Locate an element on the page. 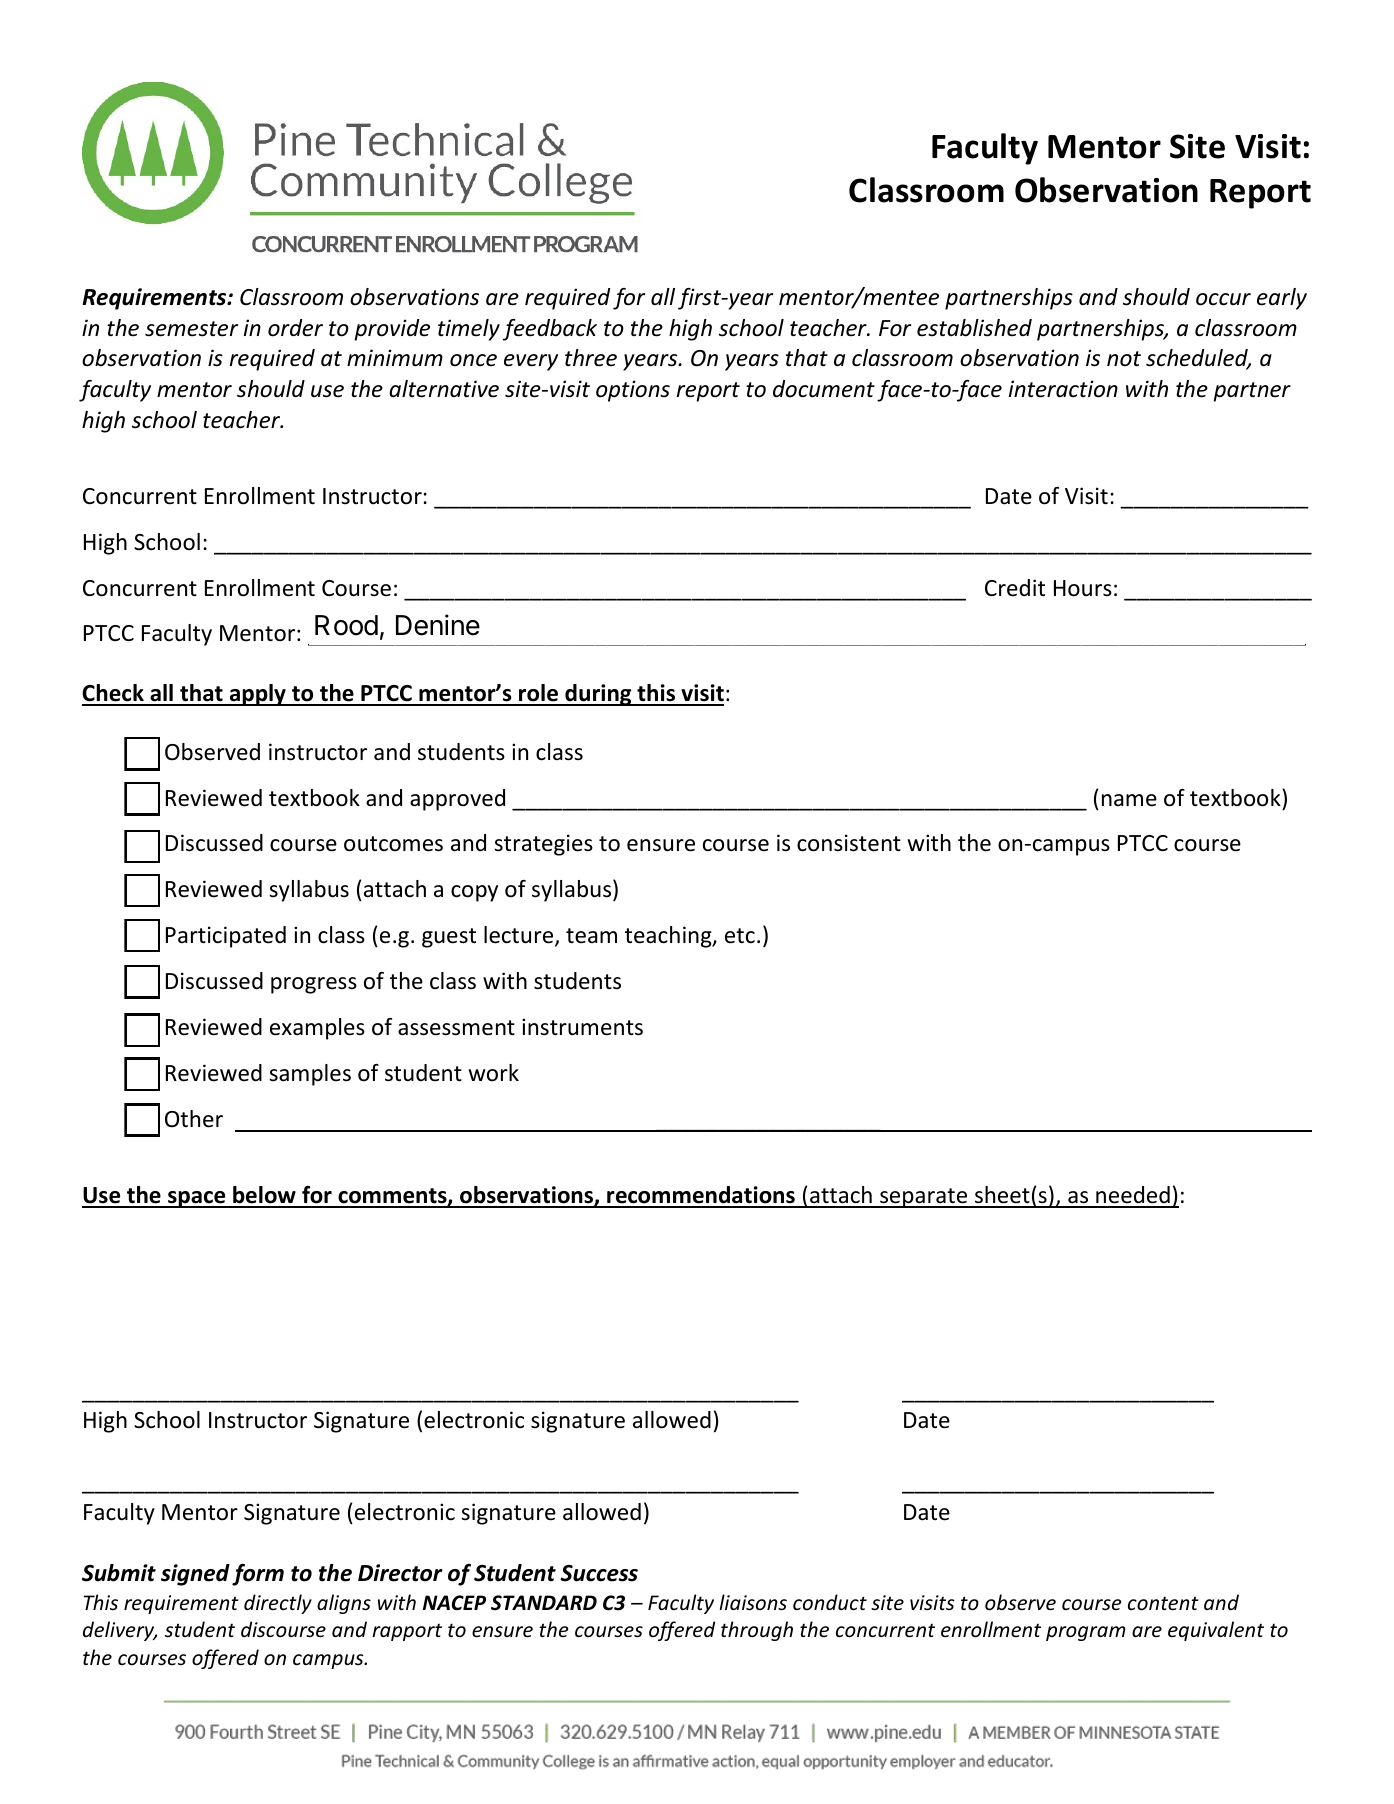  liaisons is located at coordinates (753, 1602).
